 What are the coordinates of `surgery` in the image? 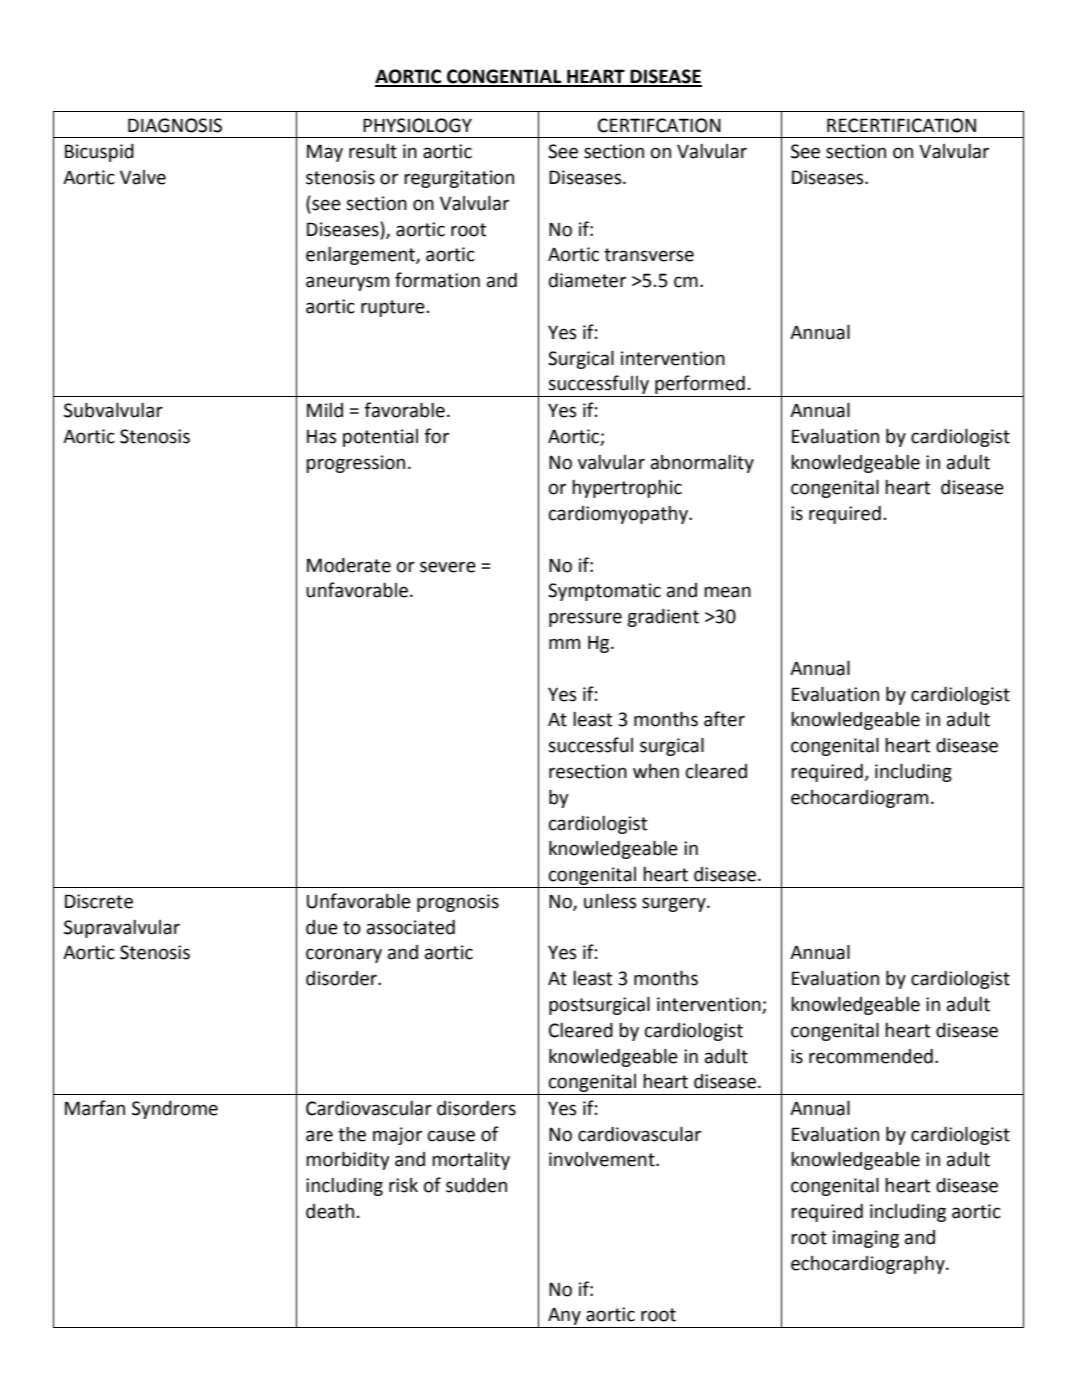 It's located at (675, 904).
